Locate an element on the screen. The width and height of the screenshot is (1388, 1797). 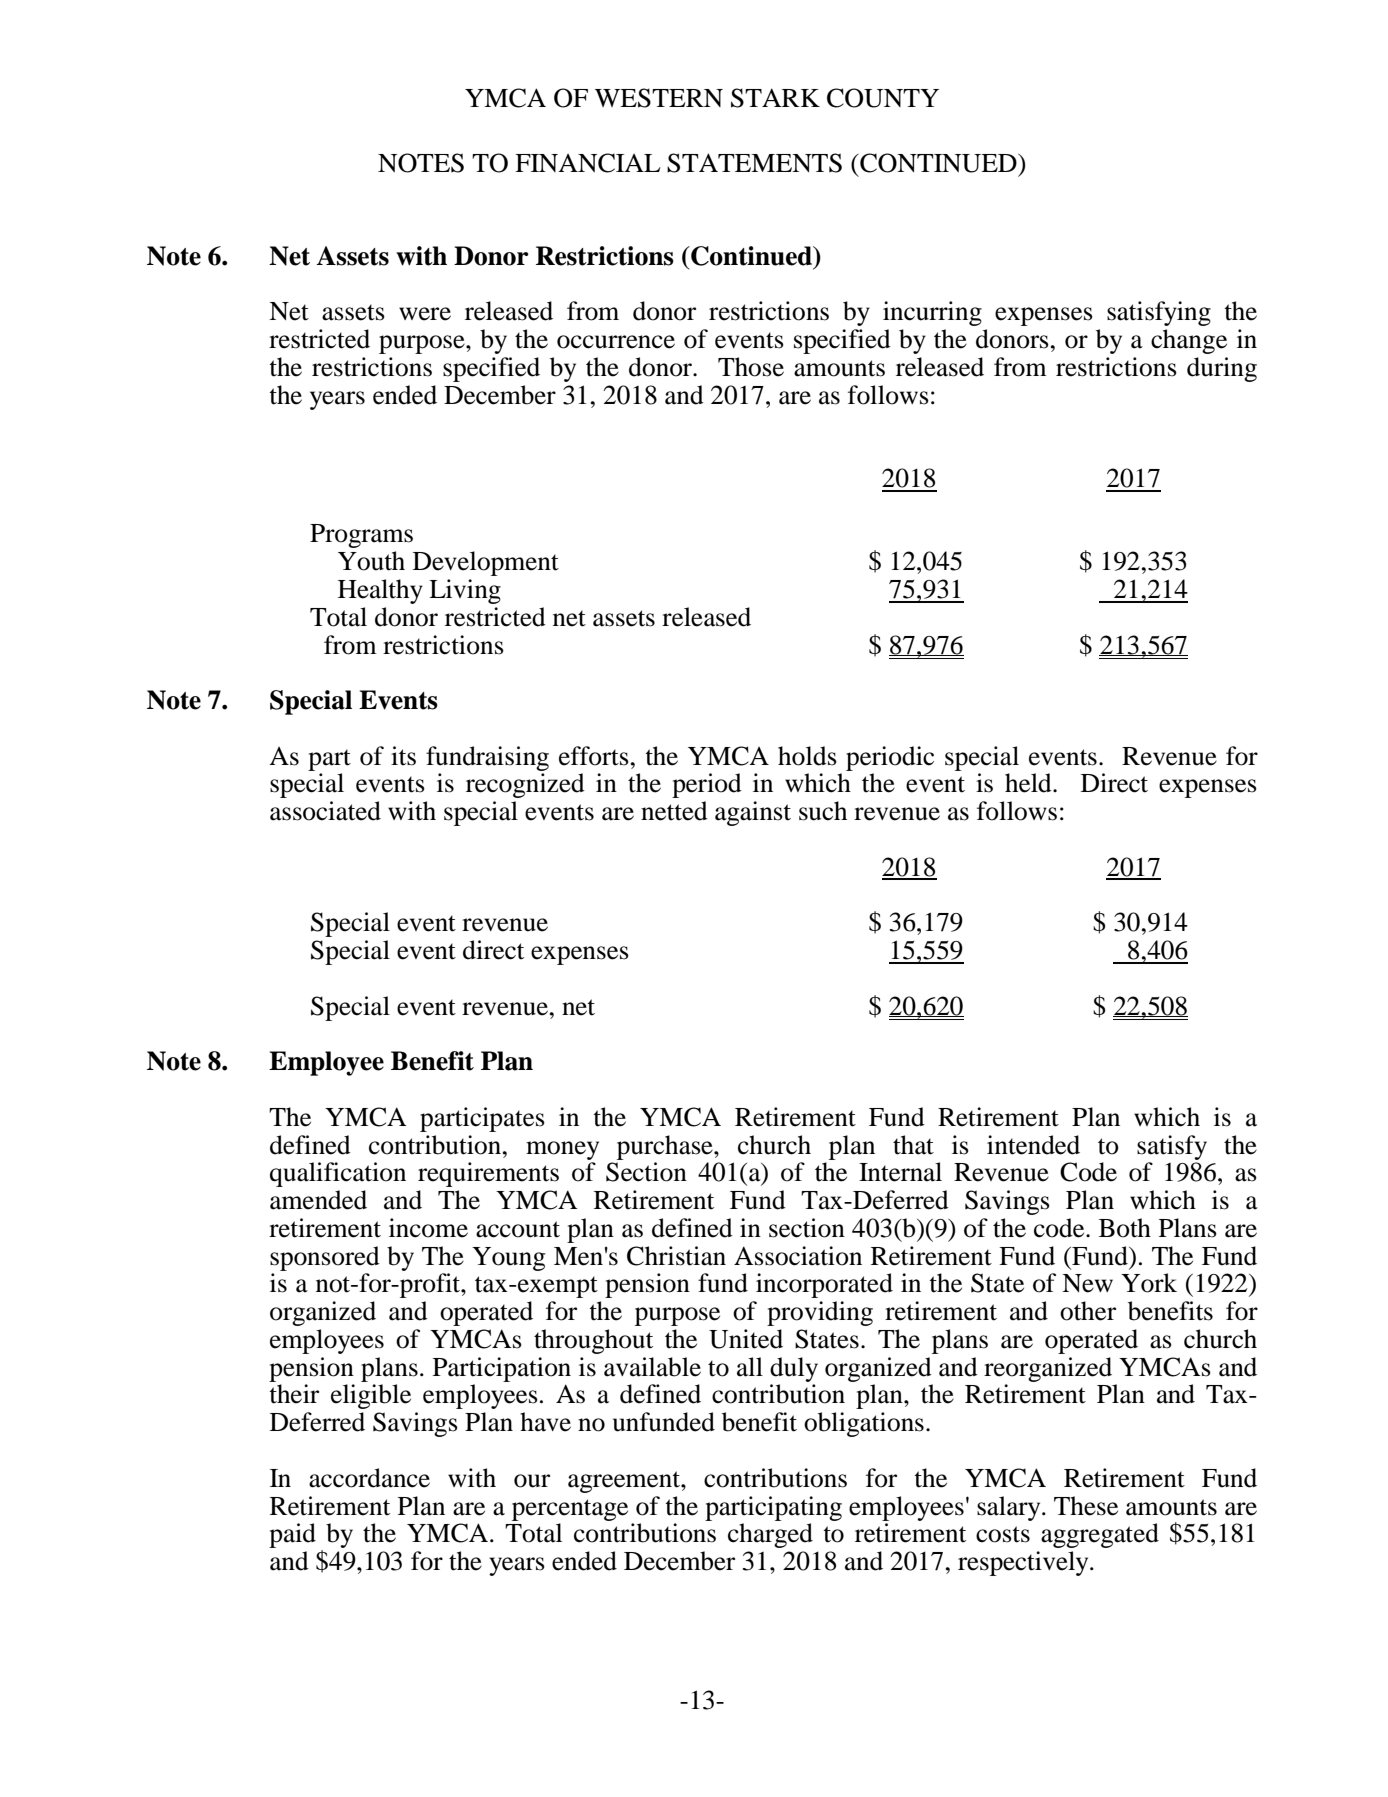
STARK is located at coordinates (775, 98).
